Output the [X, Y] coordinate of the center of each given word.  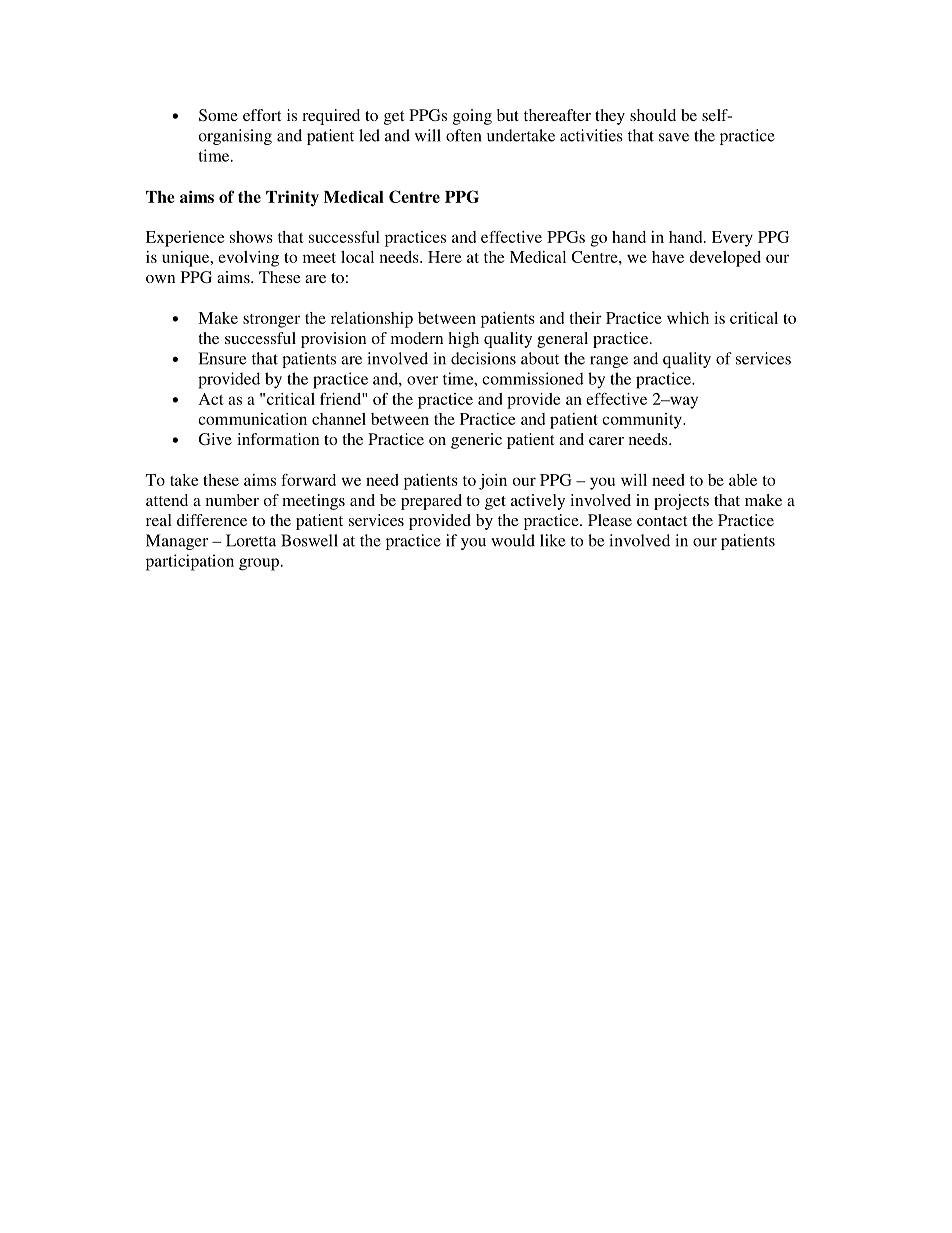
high [463, 340]
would [513, 540]
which [688, 318]
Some [218, 115]
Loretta [251, 540]
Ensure [222, 358]
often [463, 135]
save [674, 137]
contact [662, 521]
